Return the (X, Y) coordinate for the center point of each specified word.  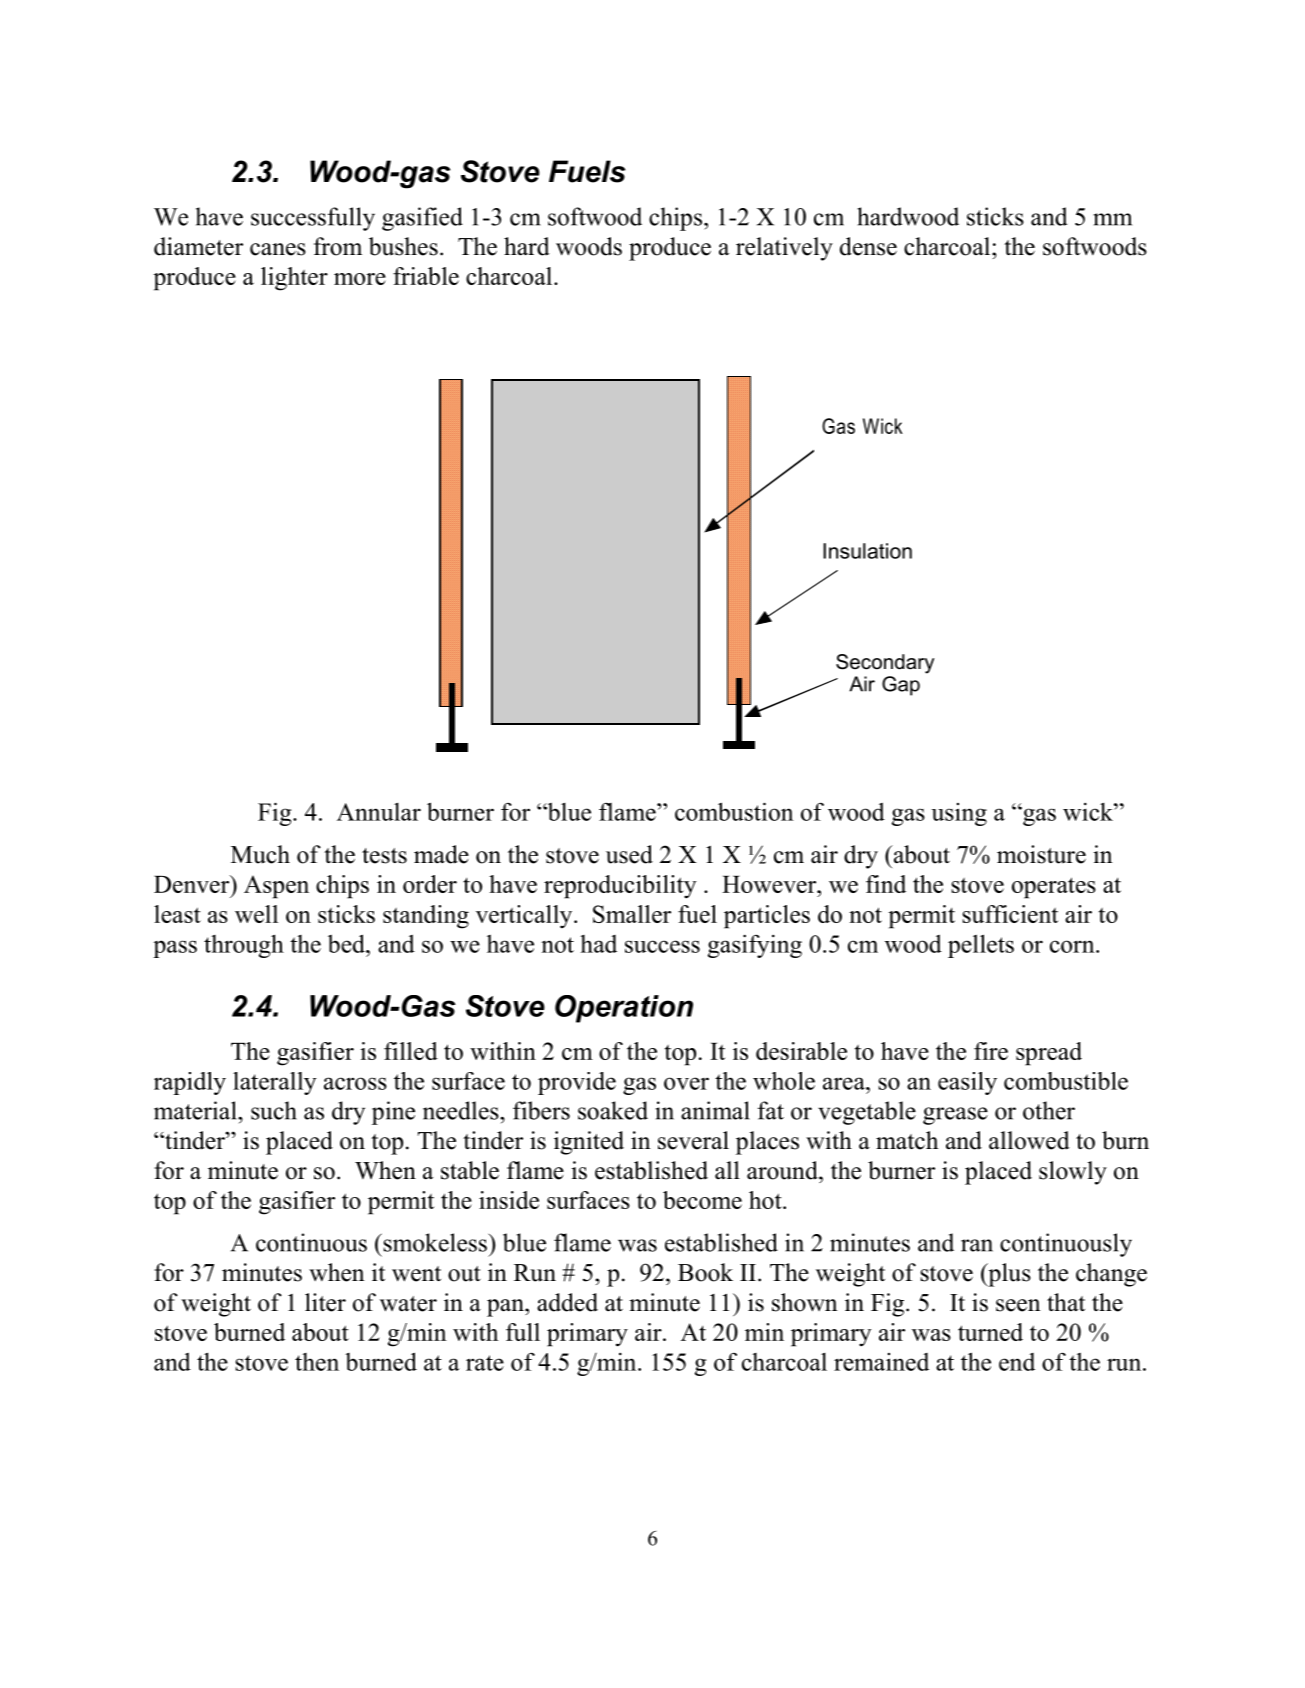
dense (868, 246)
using (959, 814)
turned (990, 1332)
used (629, 854)
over (686, 1083)
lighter (294, 279)
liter (325, 1302)
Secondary (885, 664)
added (567, 1302)
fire (991, 1051)
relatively (784, 249)
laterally (275, 1083)
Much (260, 854)
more (360, 279)
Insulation (867, 551)
